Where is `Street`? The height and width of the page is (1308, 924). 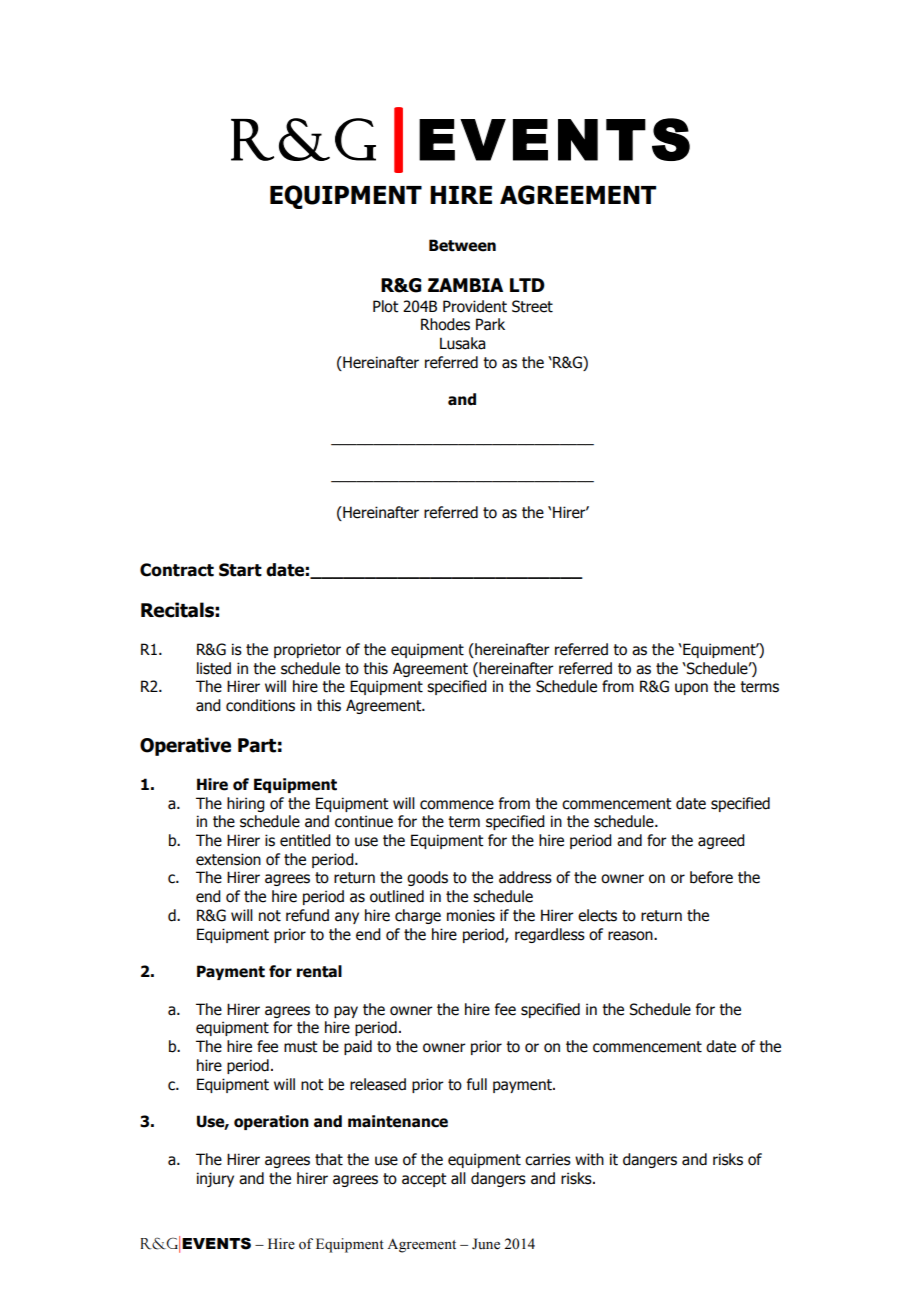
Street is located at coordinates (532, 306).
